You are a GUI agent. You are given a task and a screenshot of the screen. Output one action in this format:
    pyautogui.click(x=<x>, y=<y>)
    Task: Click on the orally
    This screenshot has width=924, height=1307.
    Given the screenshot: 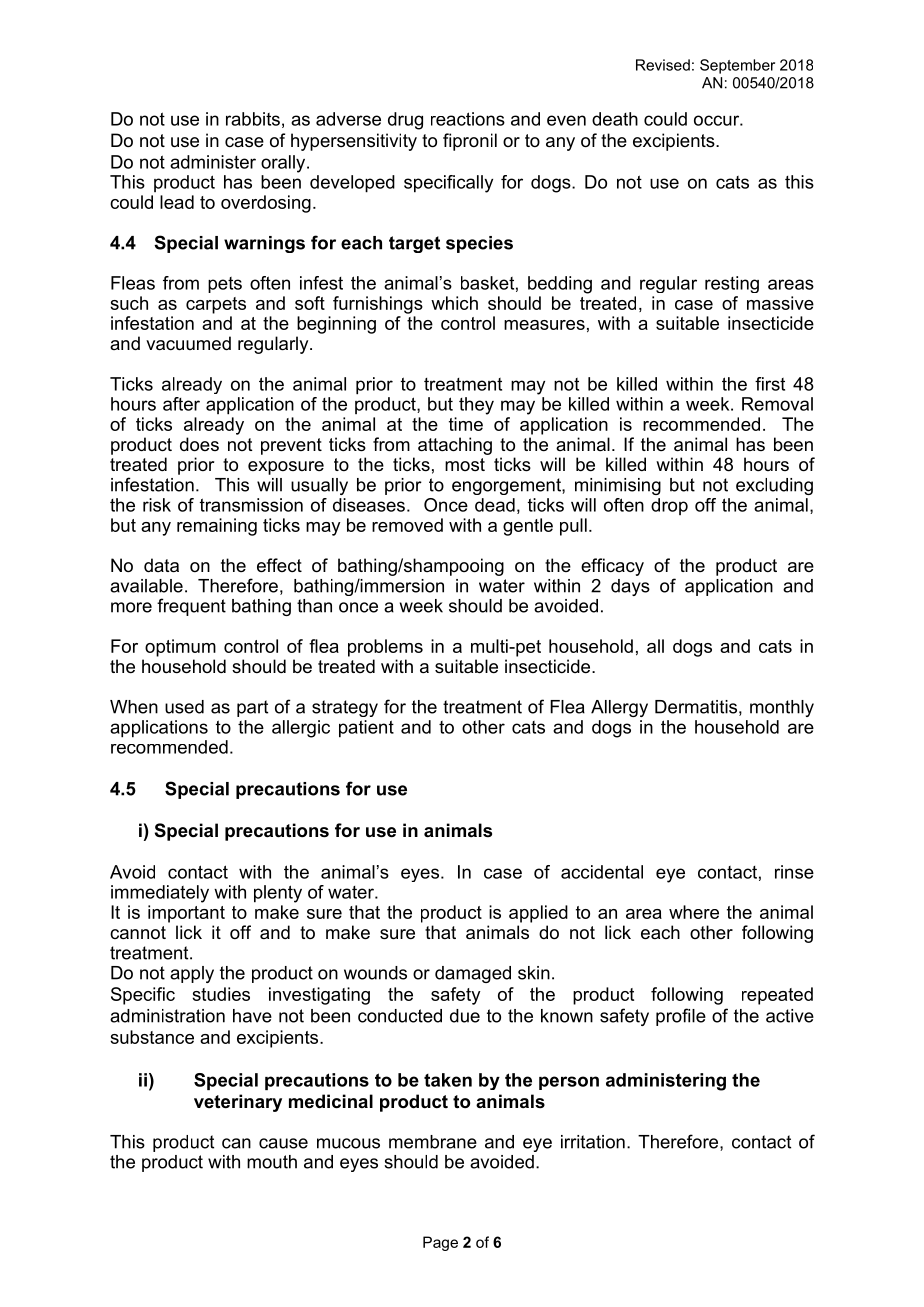 What is the action you would take?
    pyautogui.click(x=284, y=164)
